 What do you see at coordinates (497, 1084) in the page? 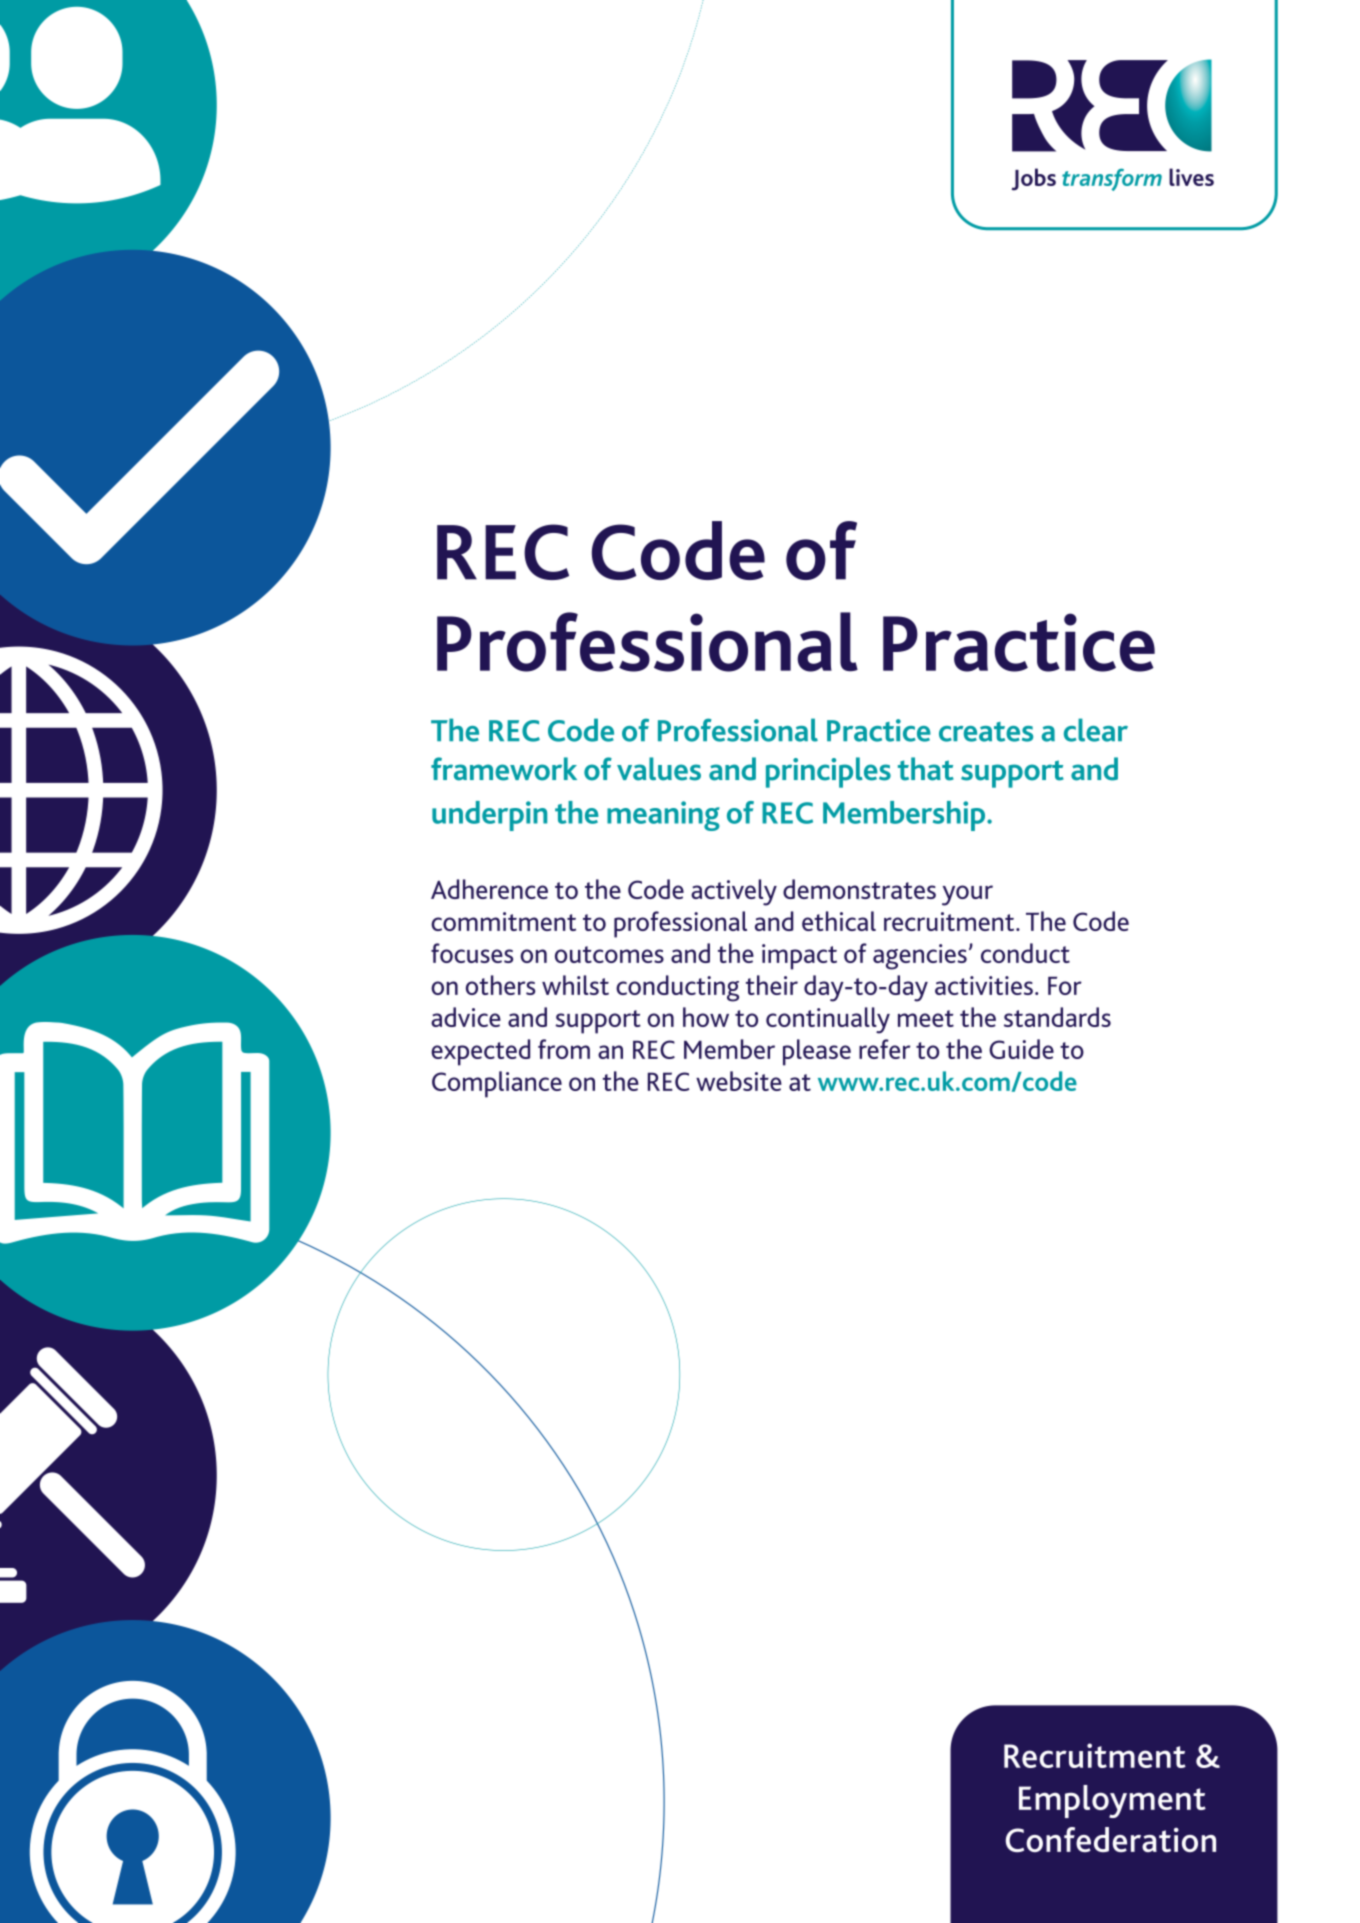
I see `Compliance` at bounding box center [497, 1084].
